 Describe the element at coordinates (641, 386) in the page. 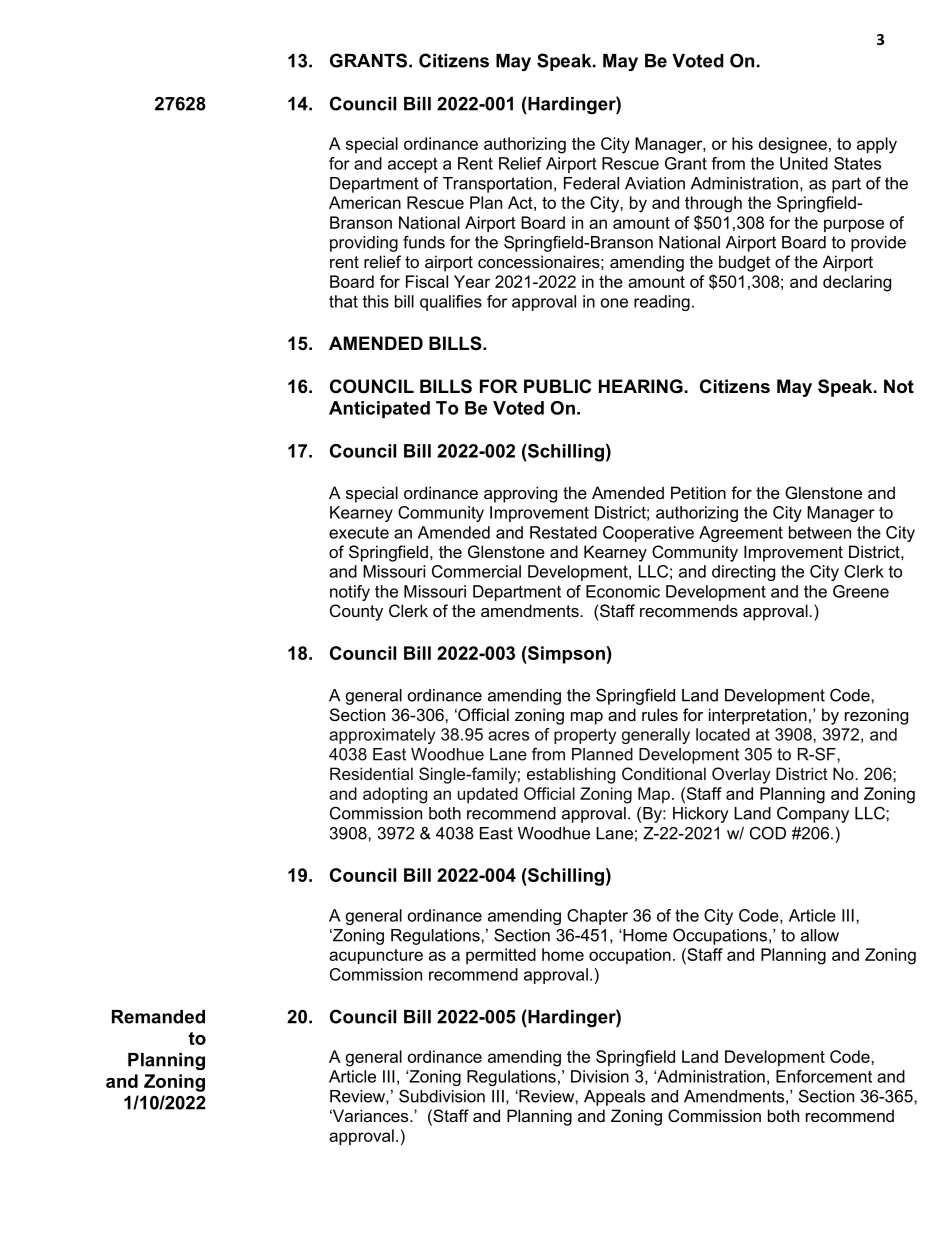

I see `HEARING` at that location.
